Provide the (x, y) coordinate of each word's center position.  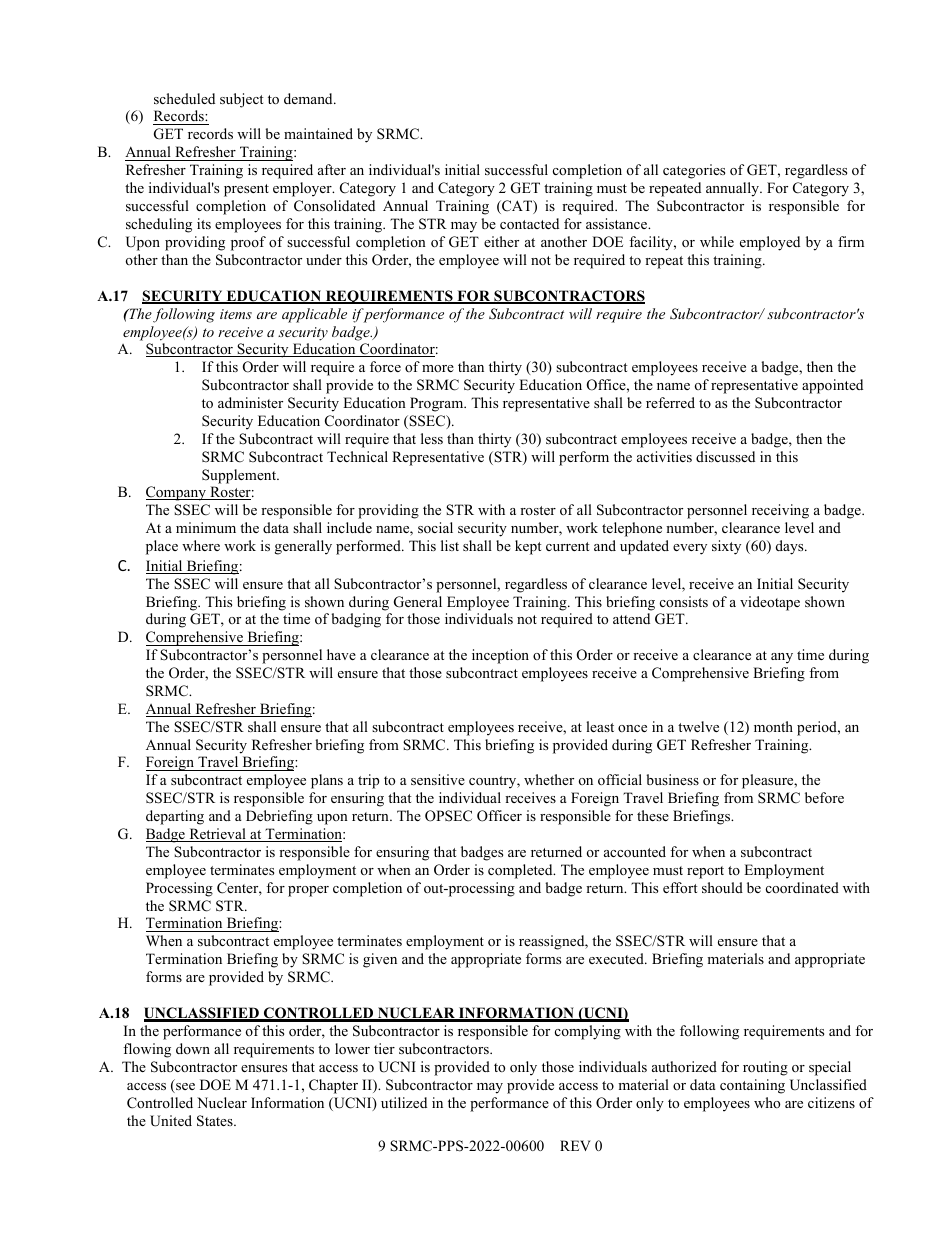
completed (521, 871)
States (216, 1121)
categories (694, 171)
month (773, 726)
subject (241, 100)
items (236, 314)
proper (308, 891)
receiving (780, 511)
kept (528, 547)
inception (500, 656)
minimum (206, 527)
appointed (832, 386)
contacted (529, 223)
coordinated (802, 887)
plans (327, 781)
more (438, 368)
